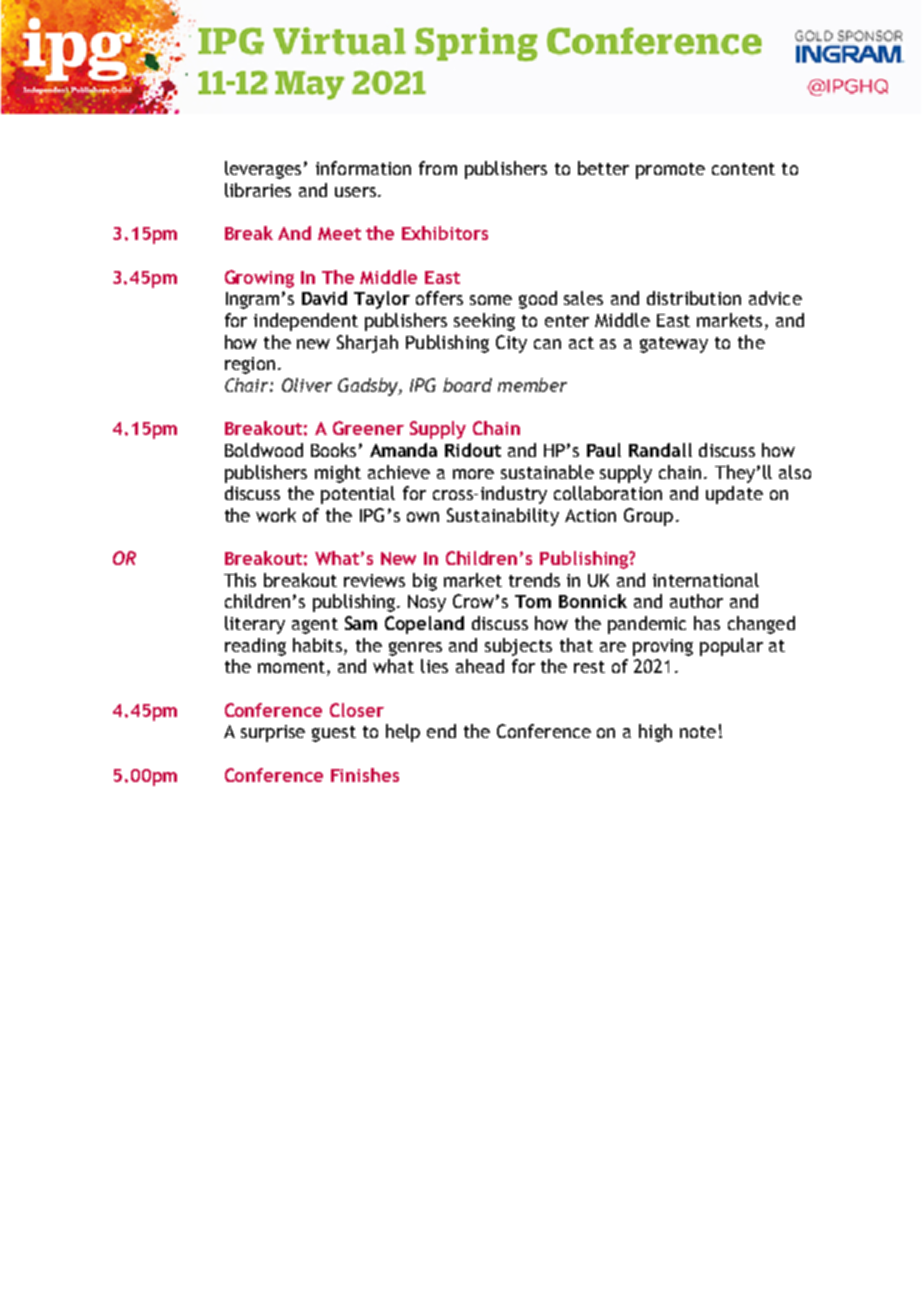 Image resolution: width=924 pixels, height=1308 pixels. What do you see at coordinates (403, 733) in the screenshot?
I see `help` at bounding box center [403, 733].
